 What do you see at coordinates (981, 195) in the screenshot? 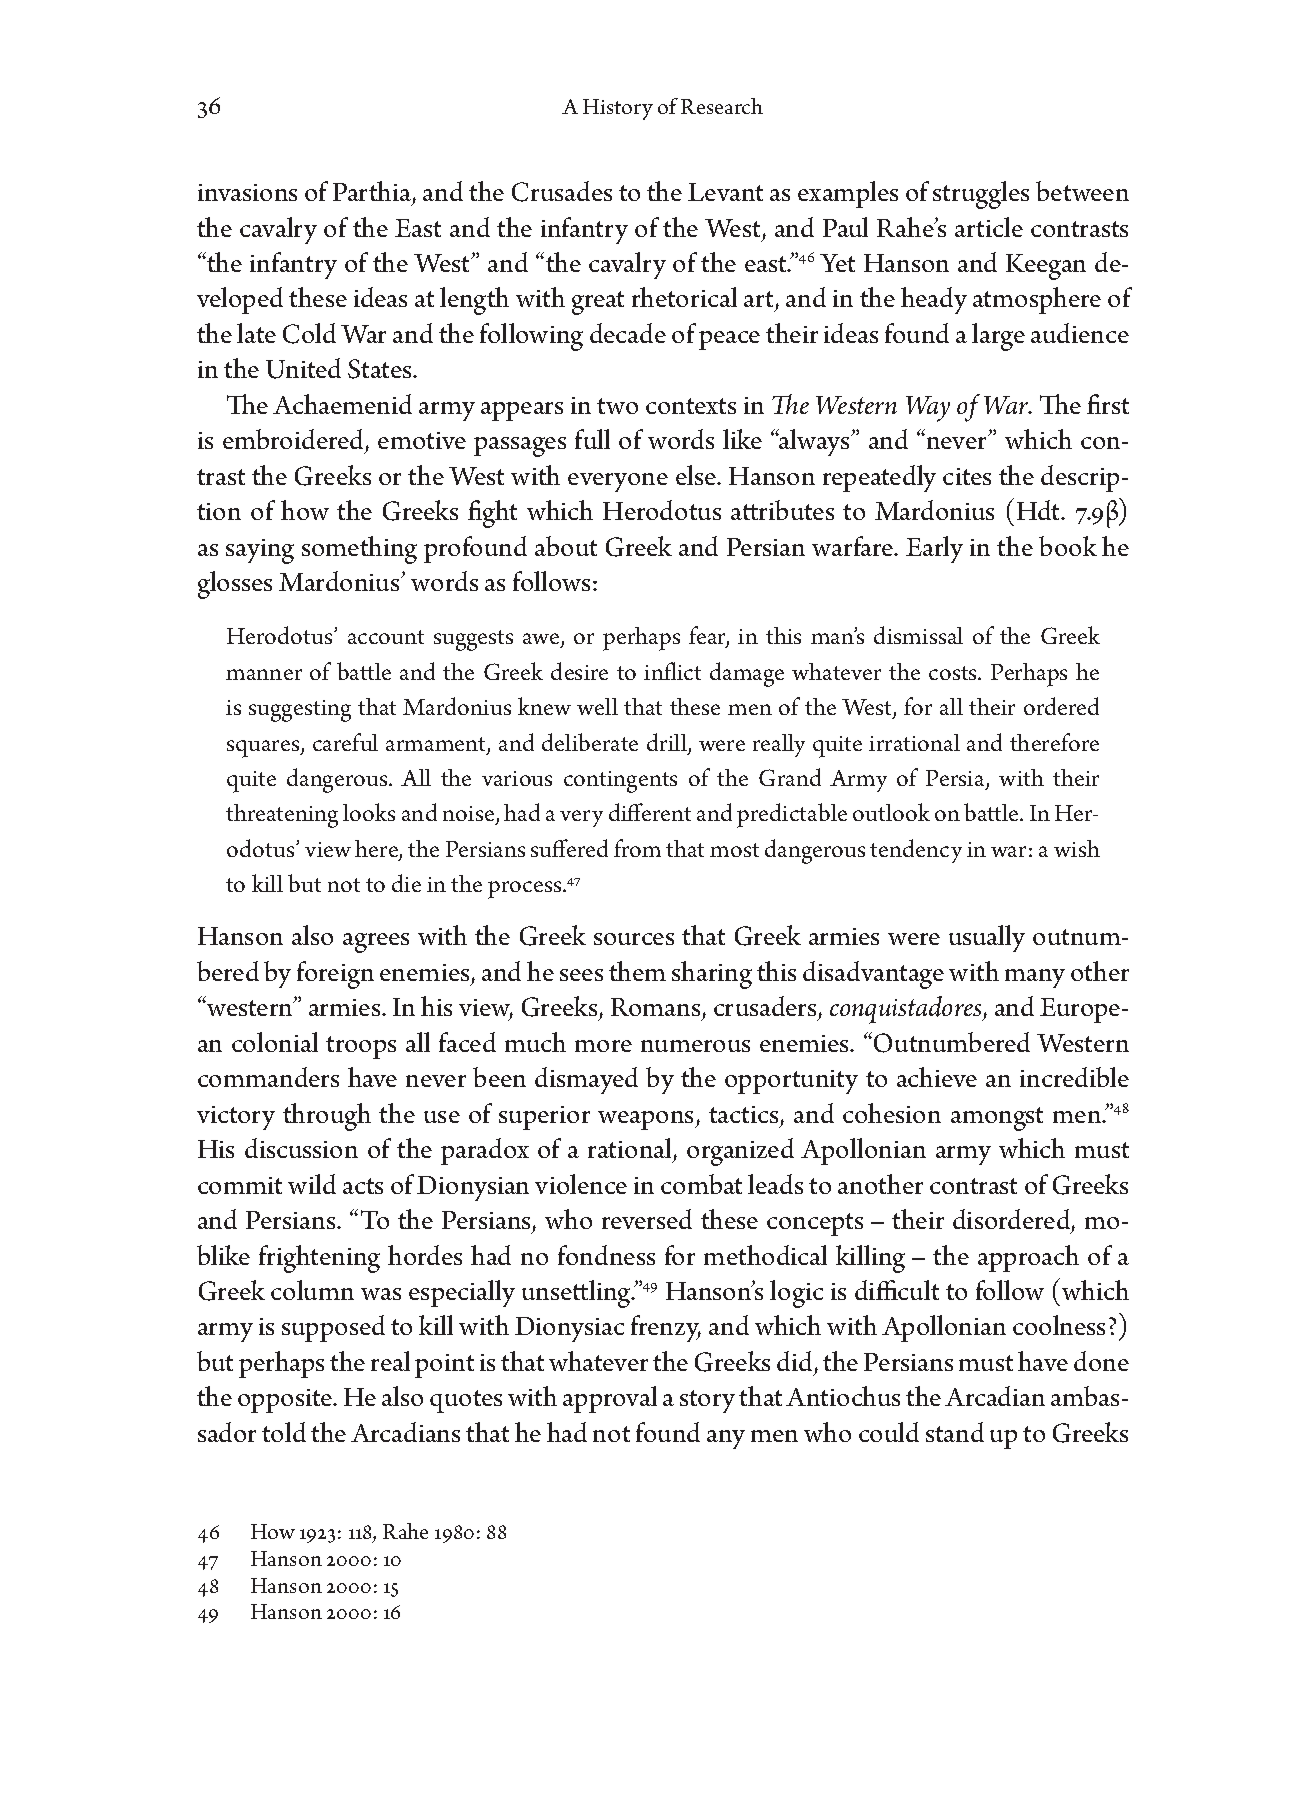
I see `struggles` at bounding box center [981, 195].
